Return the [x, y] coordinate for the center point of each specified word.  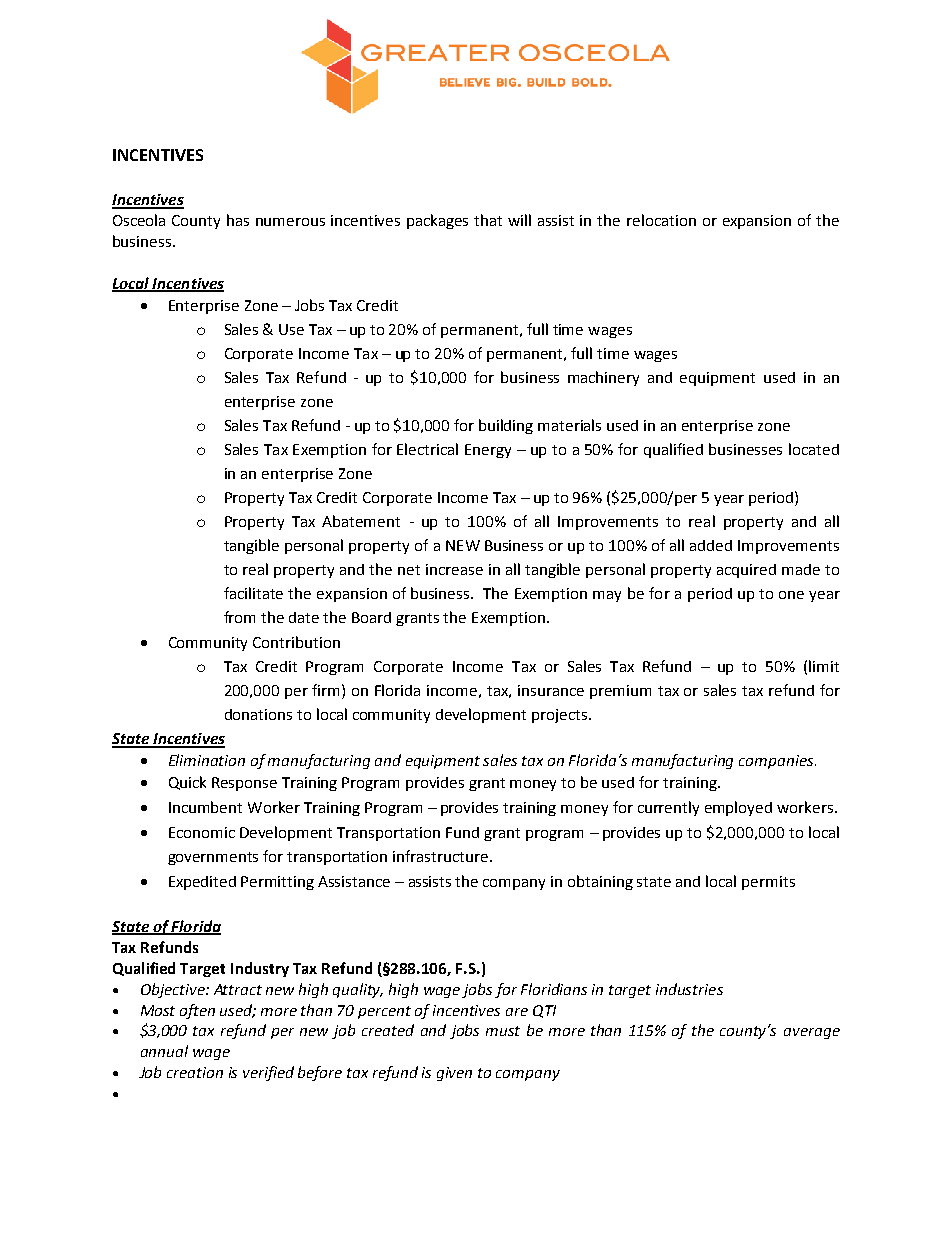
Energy [488, 451]
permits [768, 883]
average [812, 1033]
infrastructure [442, 856]
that [488, 220]
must [503, 1031]
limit [824, 666]
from [239, 617]
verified [268, 1073]
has [238, 220]
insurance [551, 690]
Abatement [361, 521]
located [814, 449]
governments [213, 858]
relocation [661, 220]
